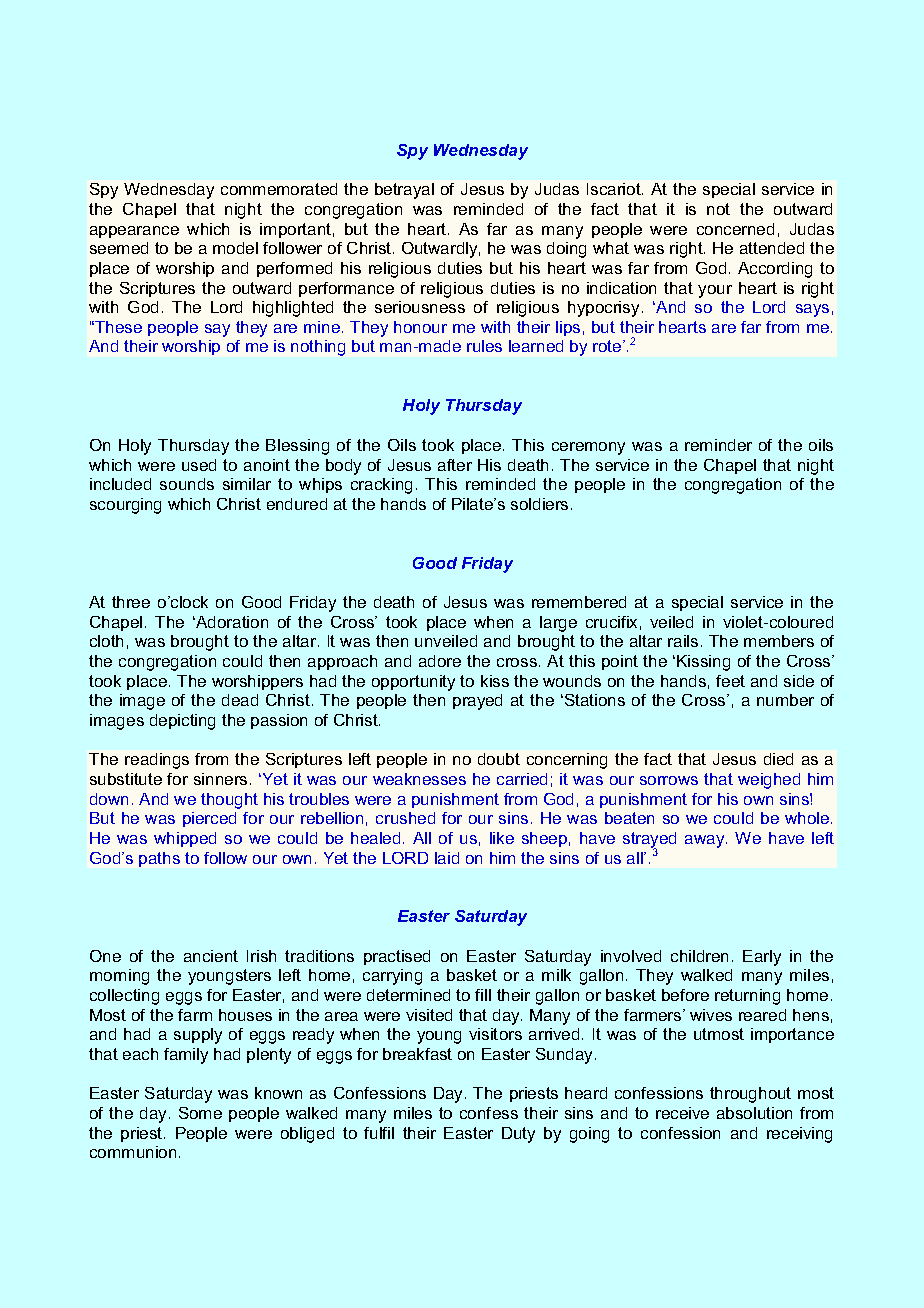 Image resolution: width=924 pixels, height=1308 pixels. Describe the element at coordinates (735, 229) in the document. I see `concerned` at that location.
